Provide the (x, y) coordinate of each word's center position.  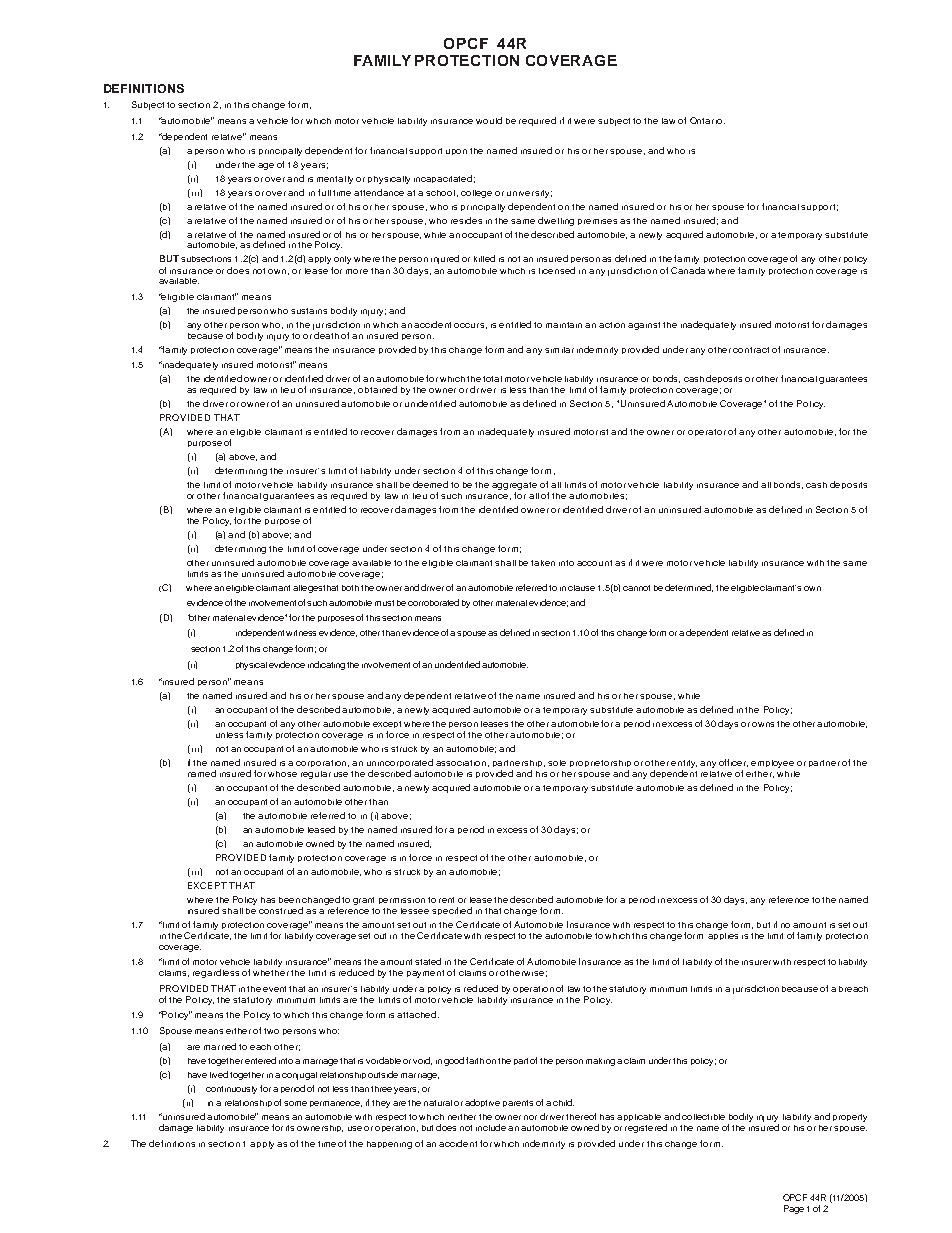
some (295, 1103)
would (489, 120)
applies (723, 936)
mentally (335, 180)
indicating (326, 665)
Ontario (707, 120)
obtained (377, 389)
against (644, 326)
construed (281, 910)
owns (763, 724)
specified (452, 911)
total (492, 379)
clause (581, 588)
